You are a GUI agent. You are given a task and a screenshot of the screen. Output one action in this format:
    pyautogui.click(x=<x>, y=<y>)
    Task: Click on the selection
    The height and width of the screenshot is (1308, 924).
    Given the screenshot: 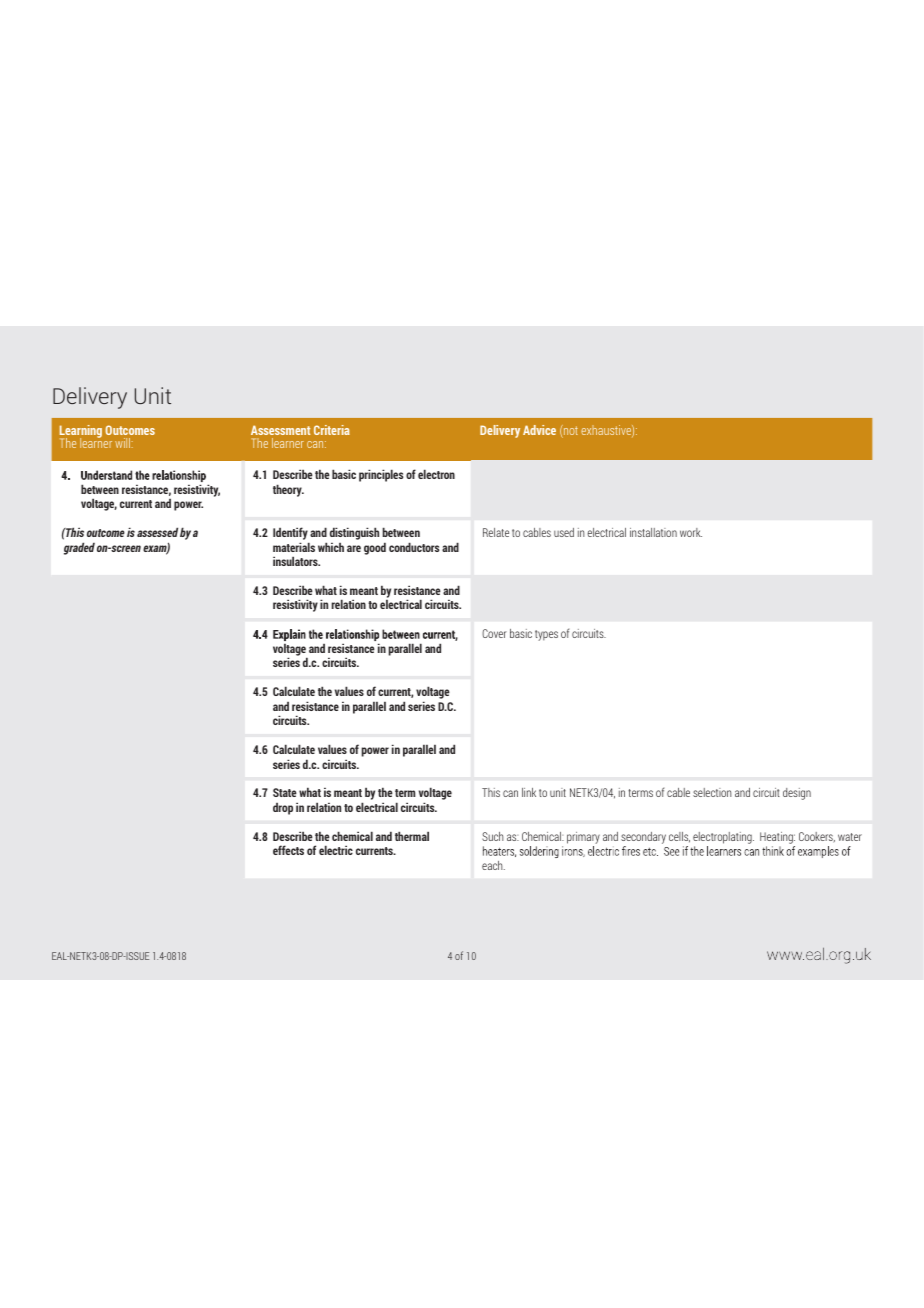 What is the action you would take?
    pyautogui.click(x=712, y=792)
